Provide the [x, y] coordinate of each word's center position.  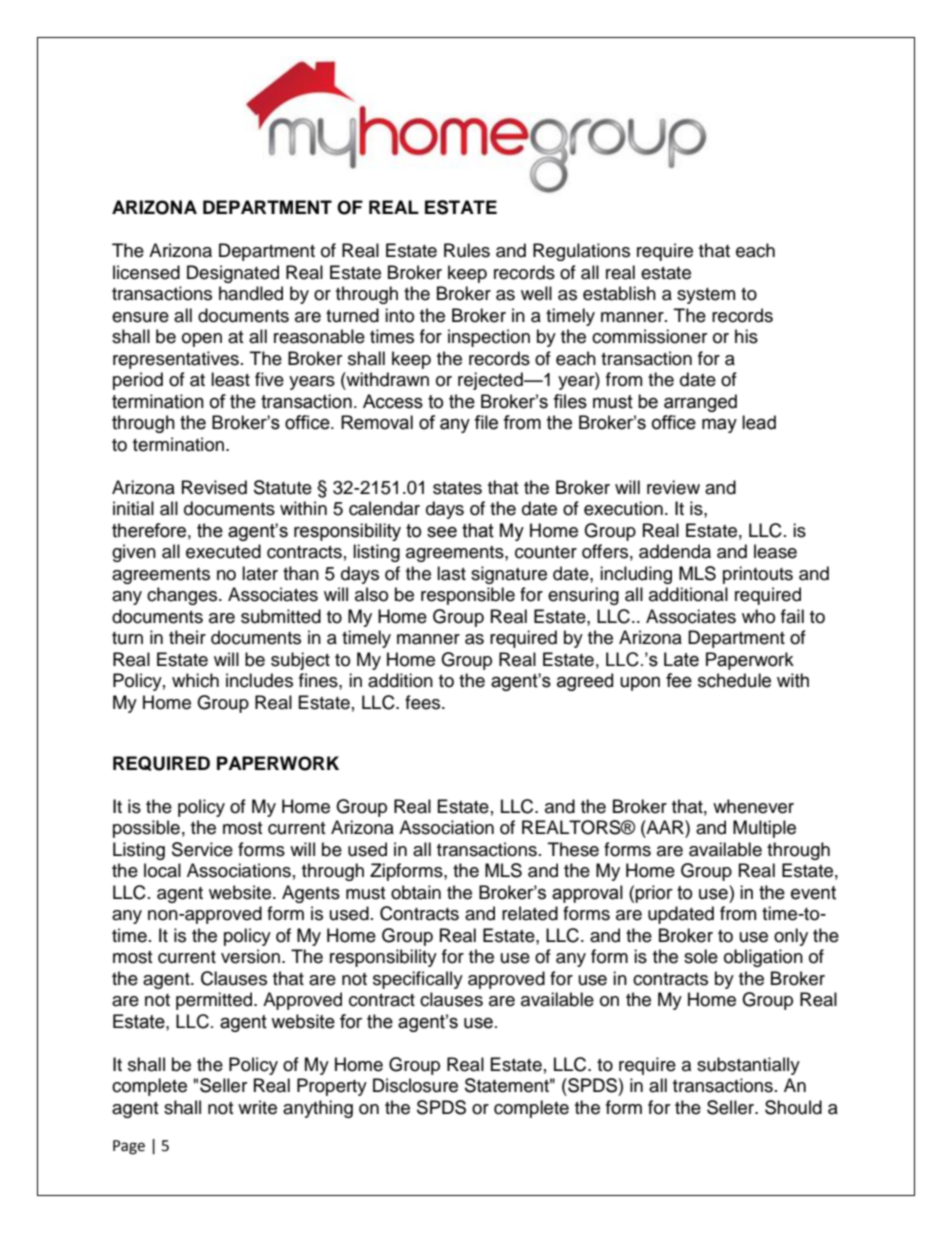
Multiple [764, 829]
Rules [467, 250]
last [451, 573]
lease [775, 551]
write [257, 1107]
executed [223, 551]
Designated [233, 274]
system [706, 296]
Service [202, 849]
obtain [416, 892]
